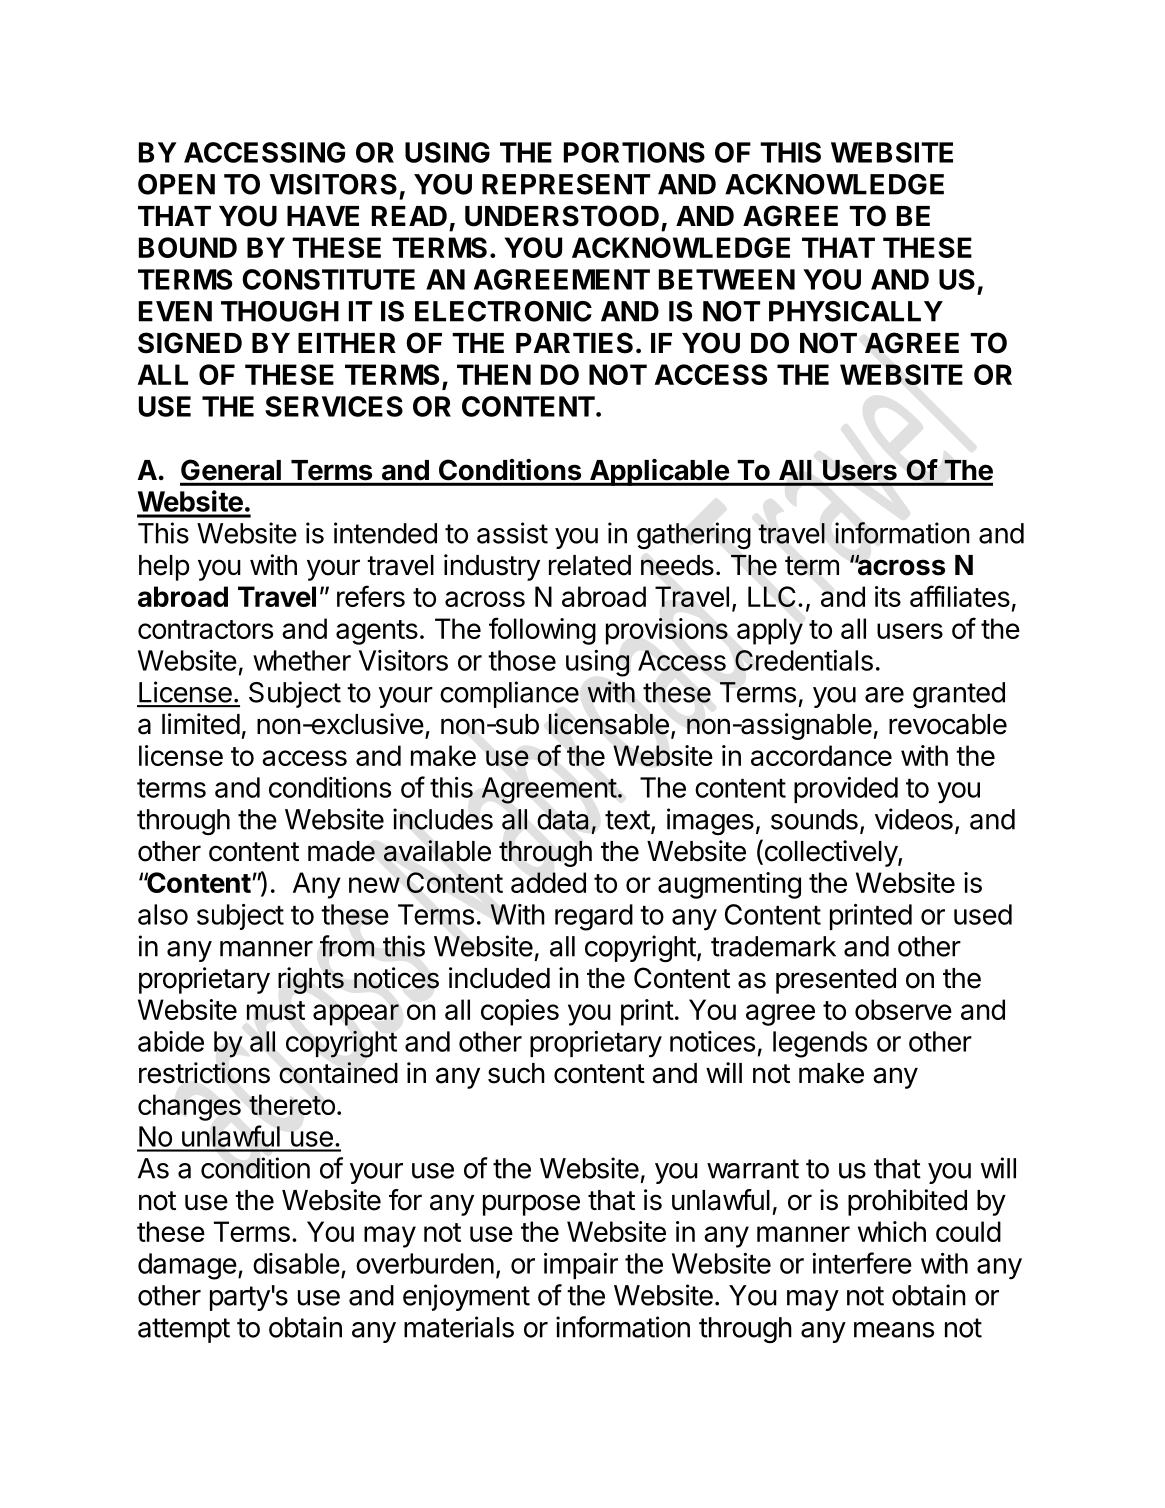 The width and height of the page is (1165, 1508). I want to click on means, so click(894, 1330).
